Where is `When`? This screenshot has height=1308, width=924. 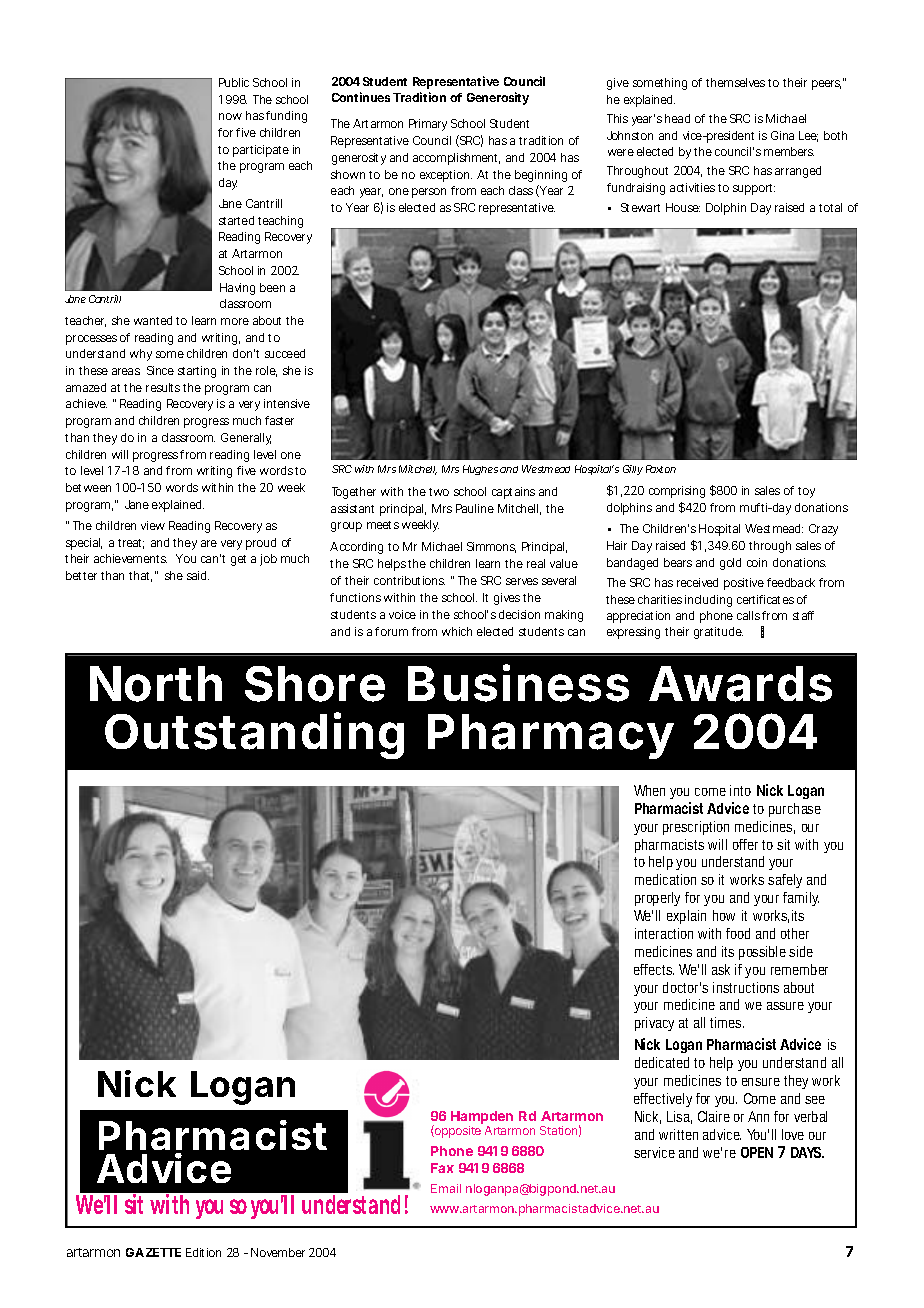
When is located at coordinates (652, 792).
